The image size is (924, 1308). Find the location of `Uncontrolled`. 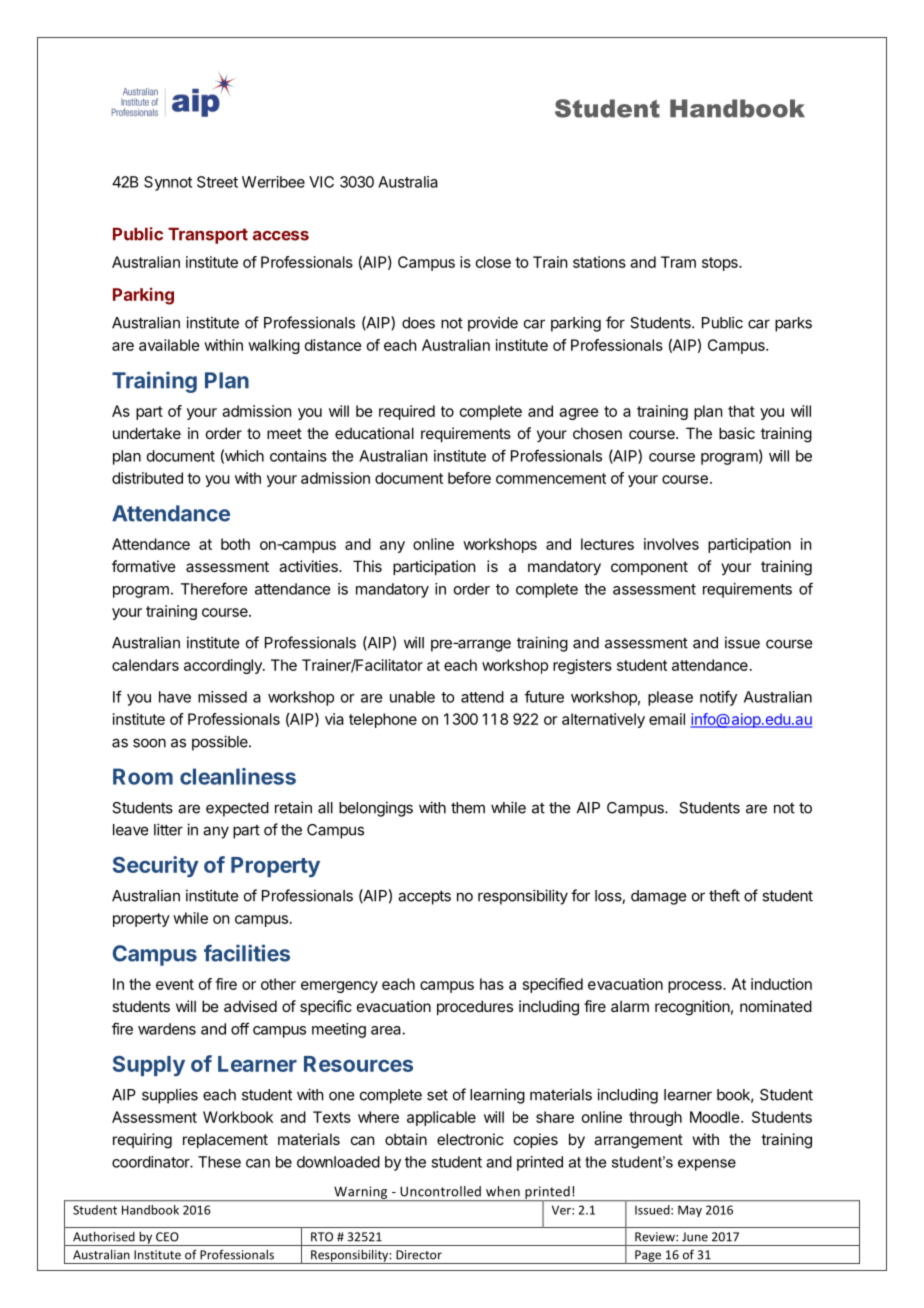

Uncontrolled is located at coordinates (440, 1191).
